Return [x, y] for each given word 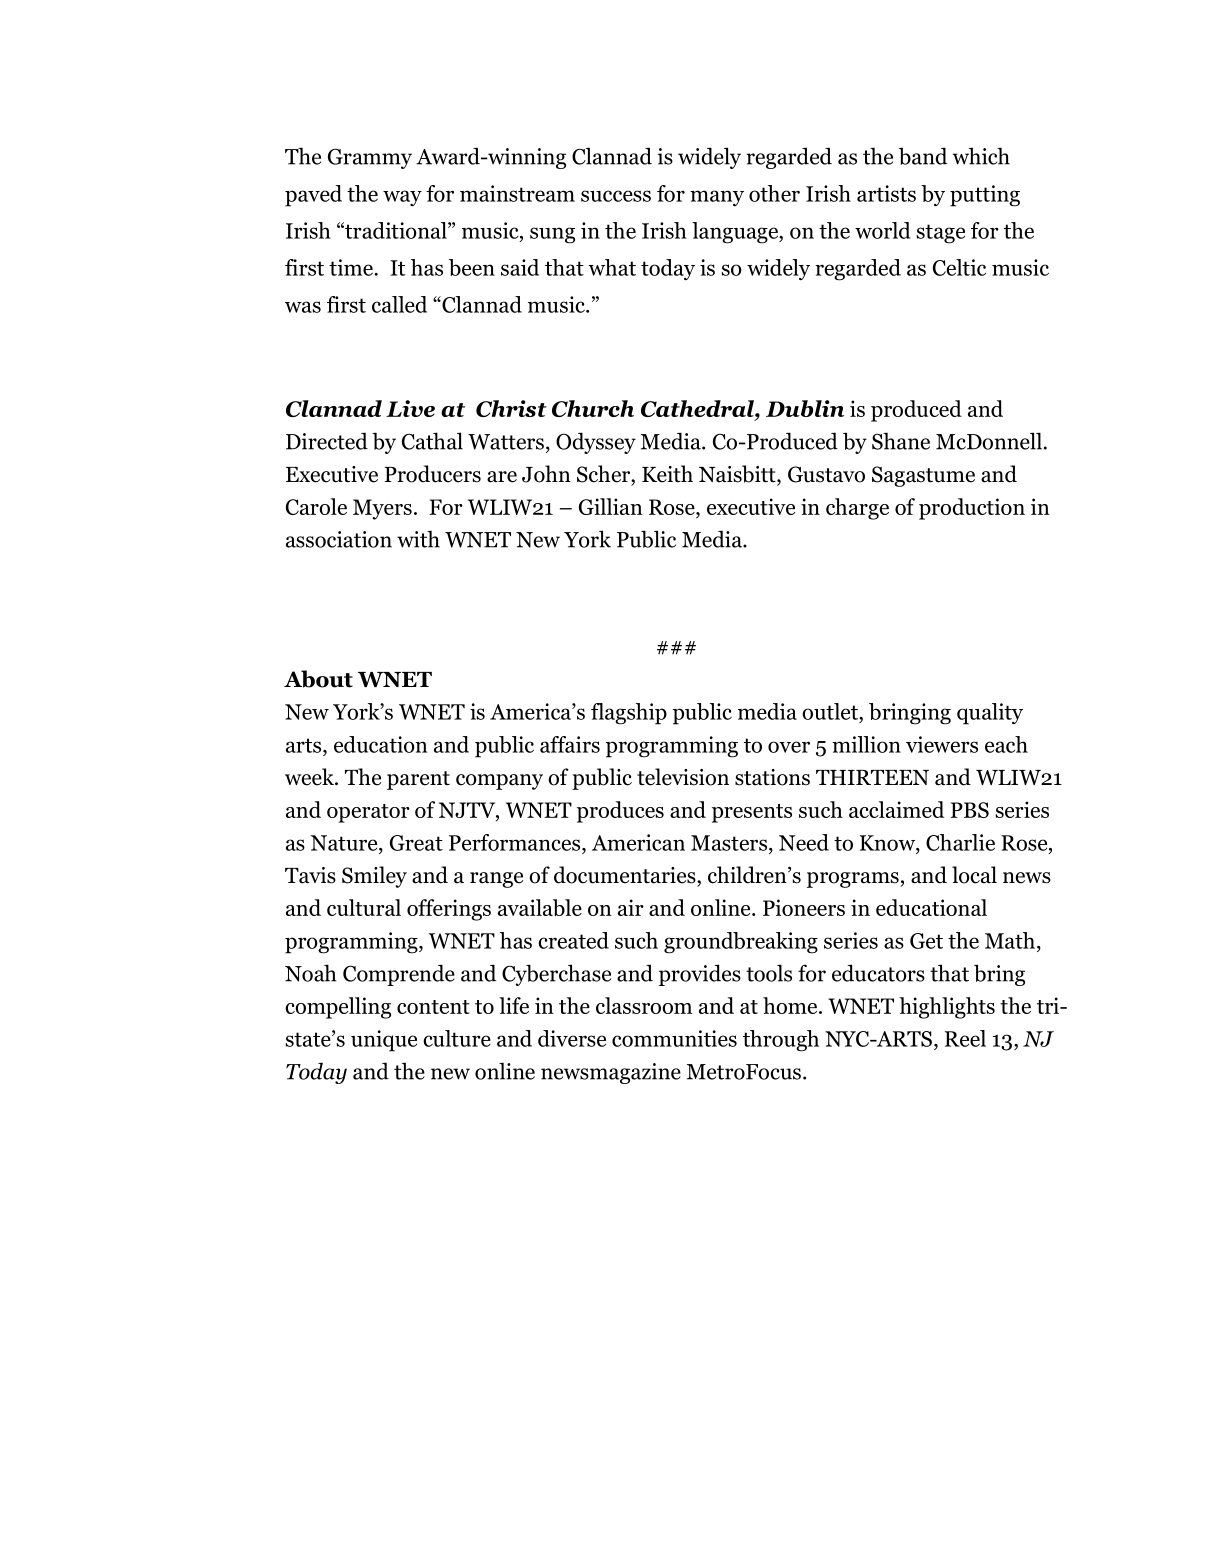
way [402, 198]
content [433, 1007]
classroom [644, 1005]
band [923, 156]
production [972, 509]
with [418, 539]
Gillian [611, 506]
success [616, 196]
